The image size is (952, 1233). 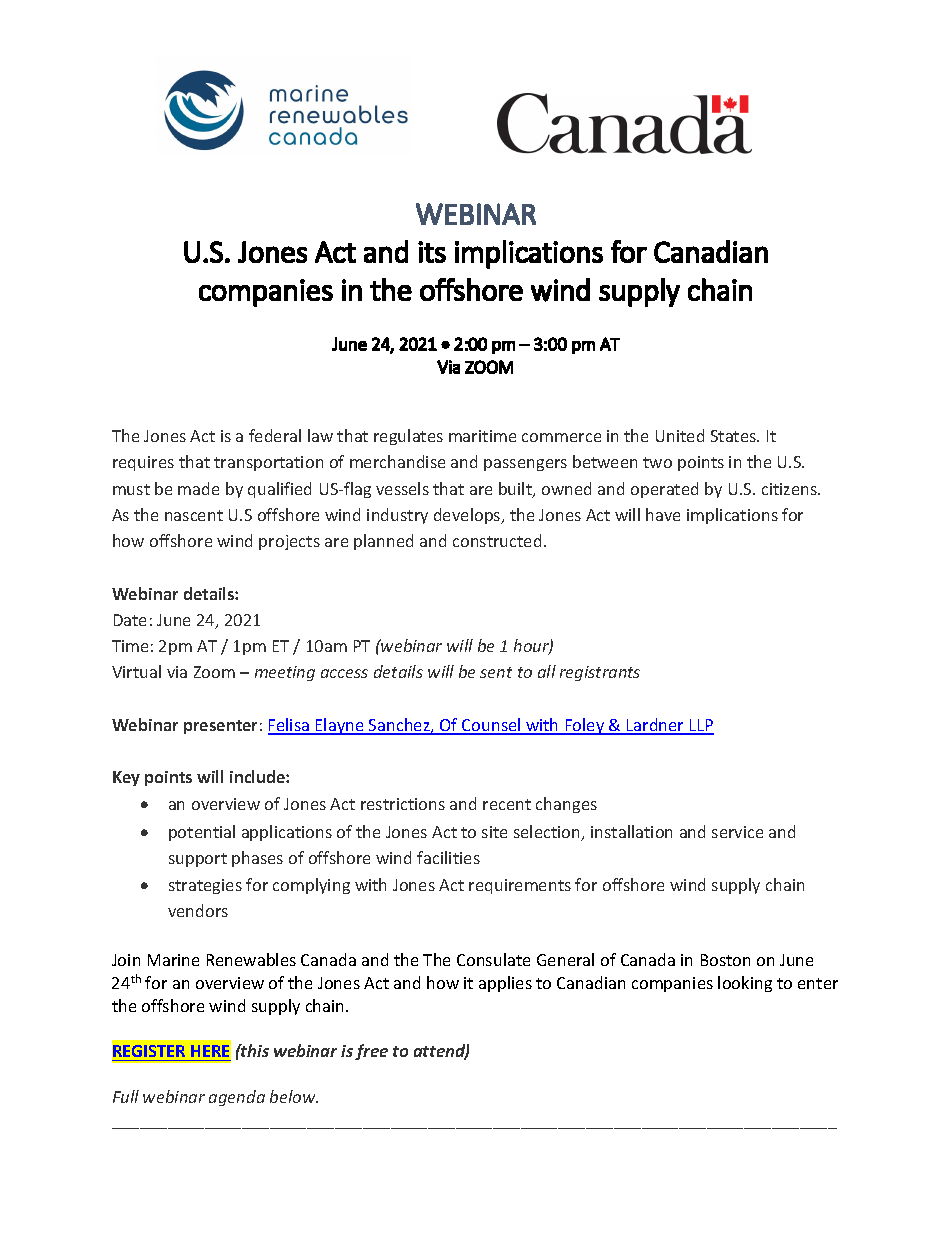 What do you see at coordinates (497, 540) in the screenshot?
I see `constructed` at bounding box center [497, 540].
